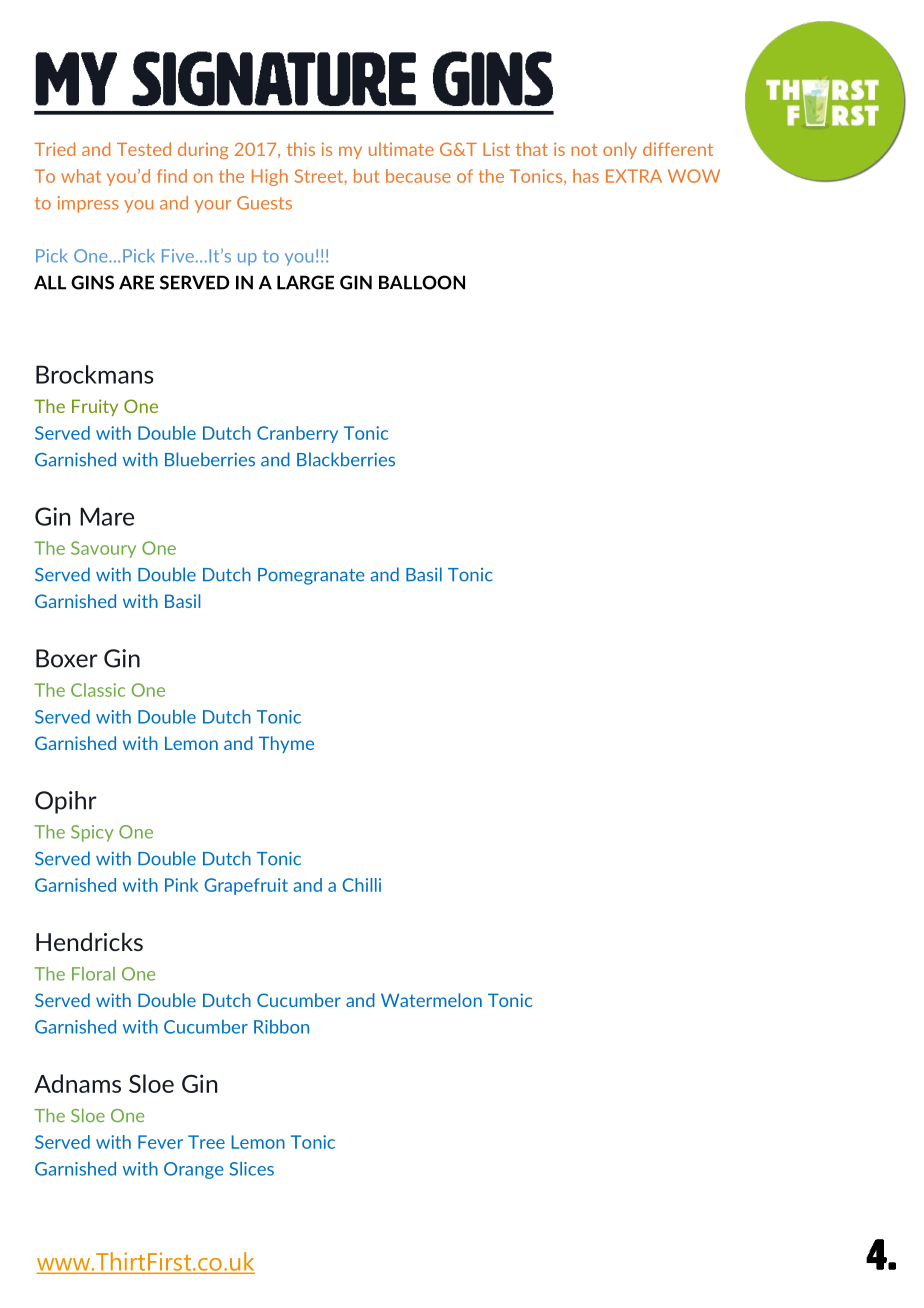 This screenshot has width=924, height=1308. What do you see at coordinates (160, 1142) in the screenshot?
I see `Fever` at bounding box center [160, 1142].
